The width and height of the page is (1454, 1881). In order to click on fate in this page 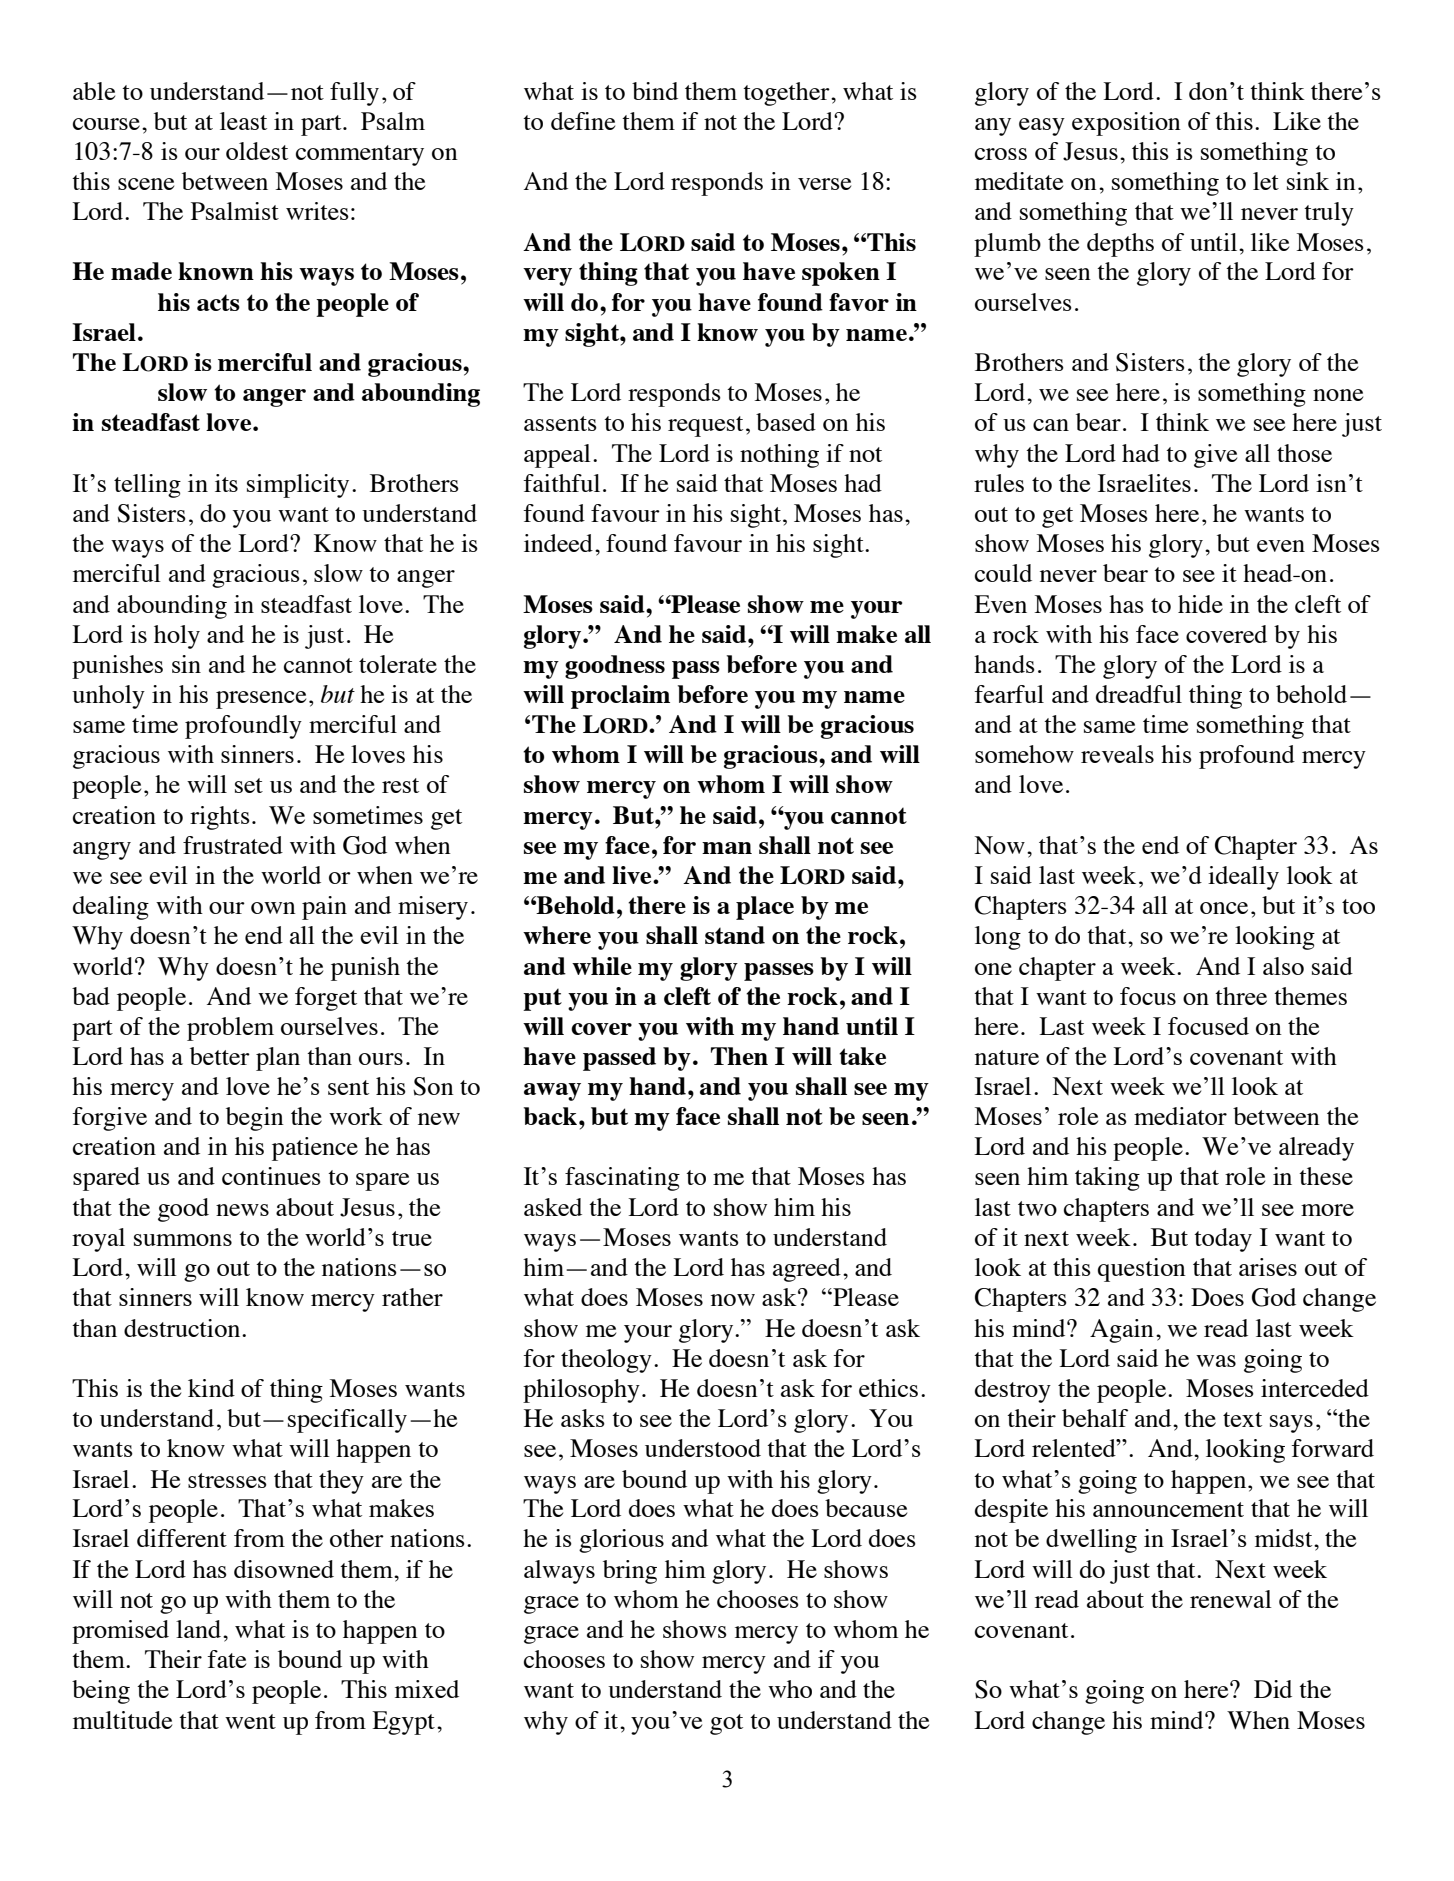, I will do `click(226, 1659)`.
